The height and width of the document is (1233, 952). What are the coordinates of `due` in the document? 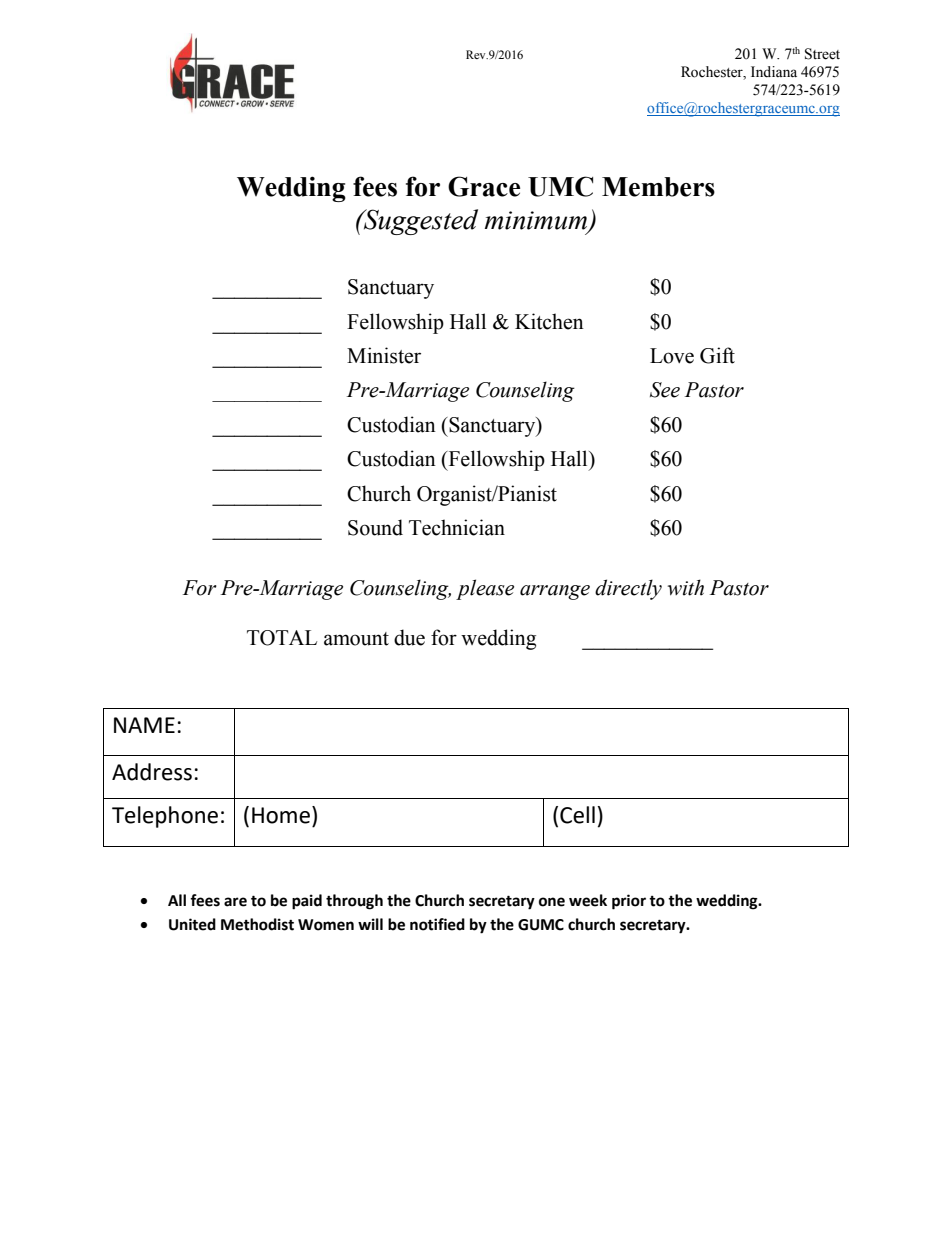 It's located at (409, 637).
